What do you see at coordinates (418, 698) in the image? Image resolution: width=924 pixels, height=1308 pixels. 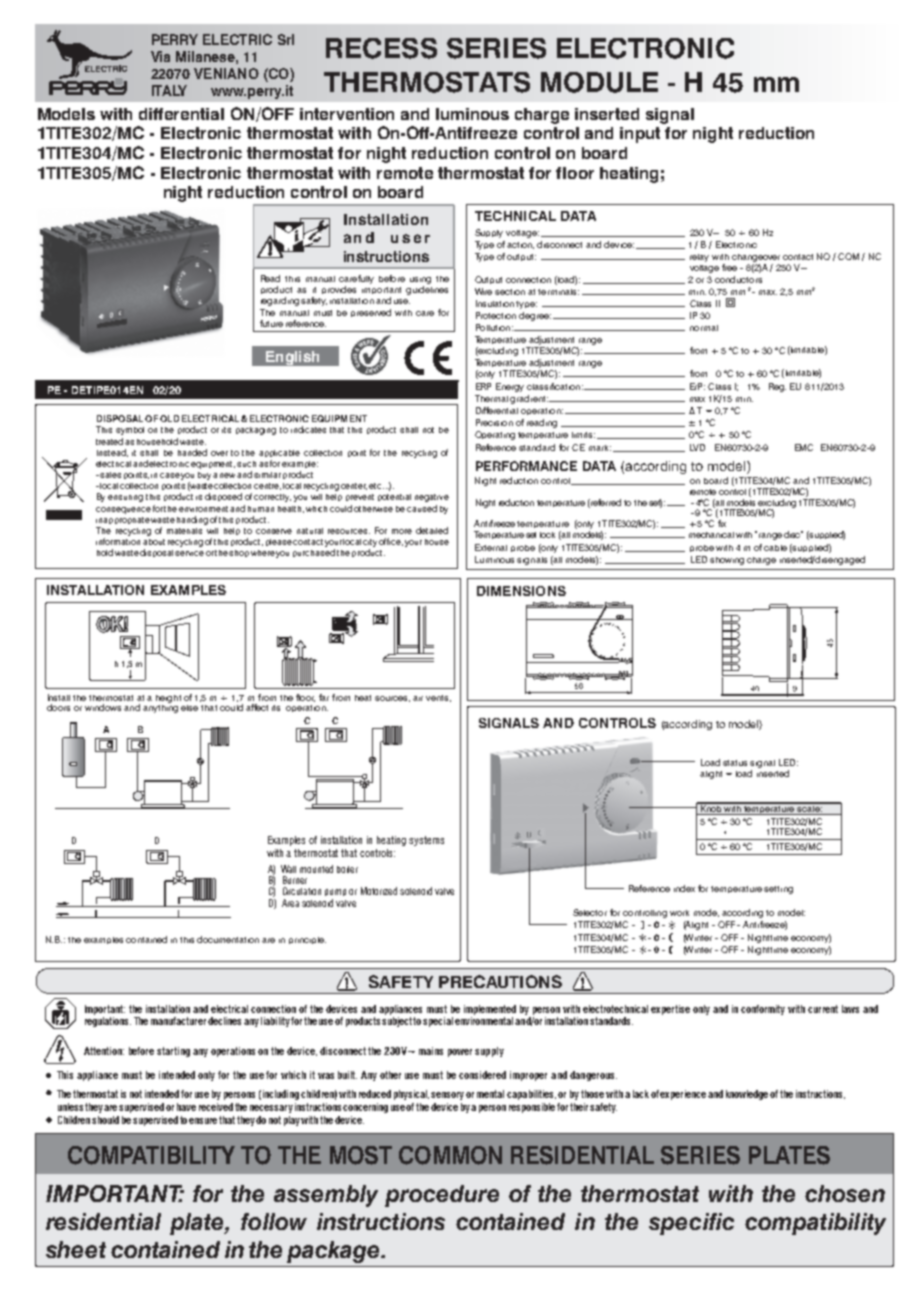 I see `air` at bounding box center [418, 698].
